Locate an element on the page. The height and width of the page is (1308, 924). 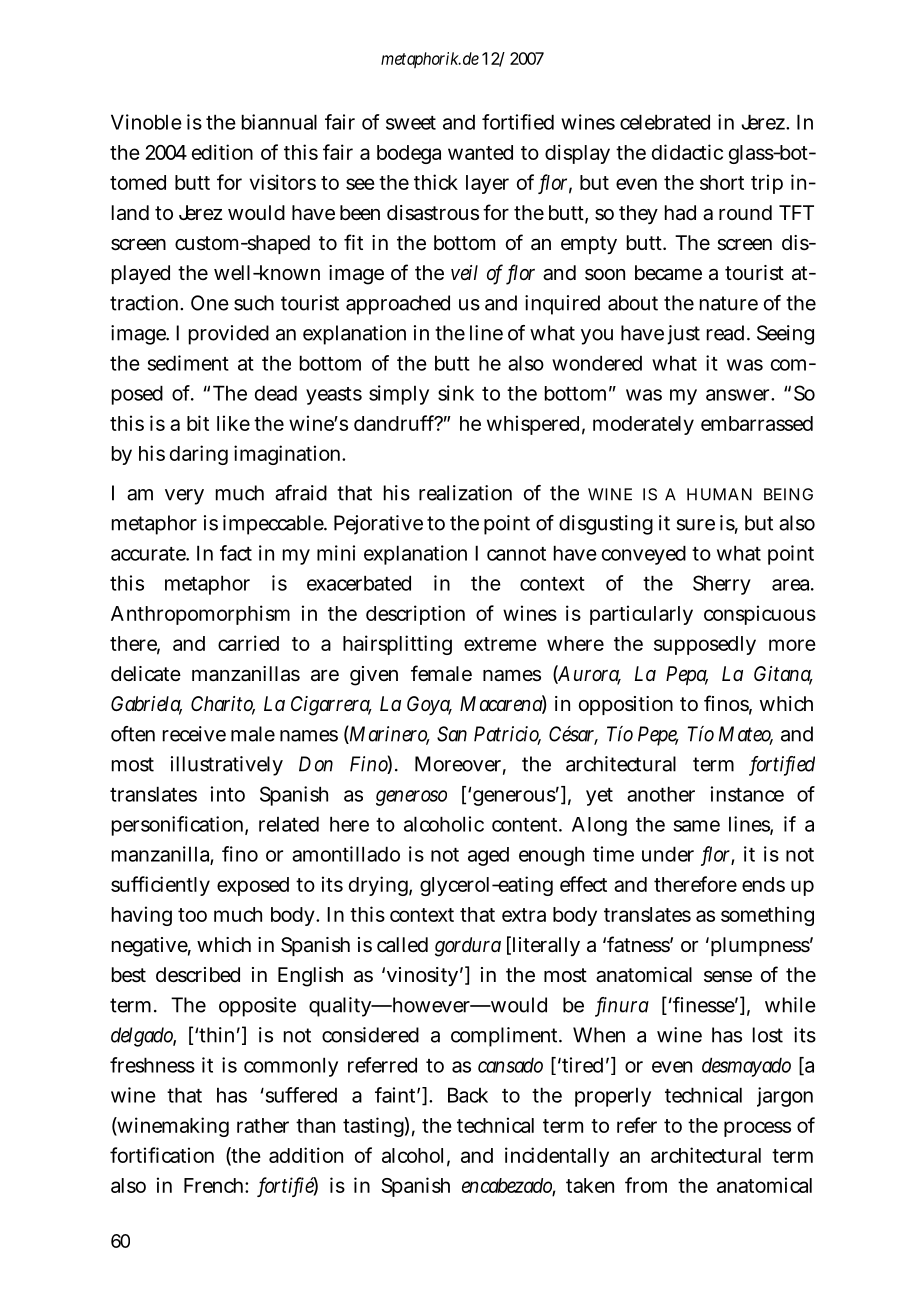
realization is located at coordinates (465, 493).
